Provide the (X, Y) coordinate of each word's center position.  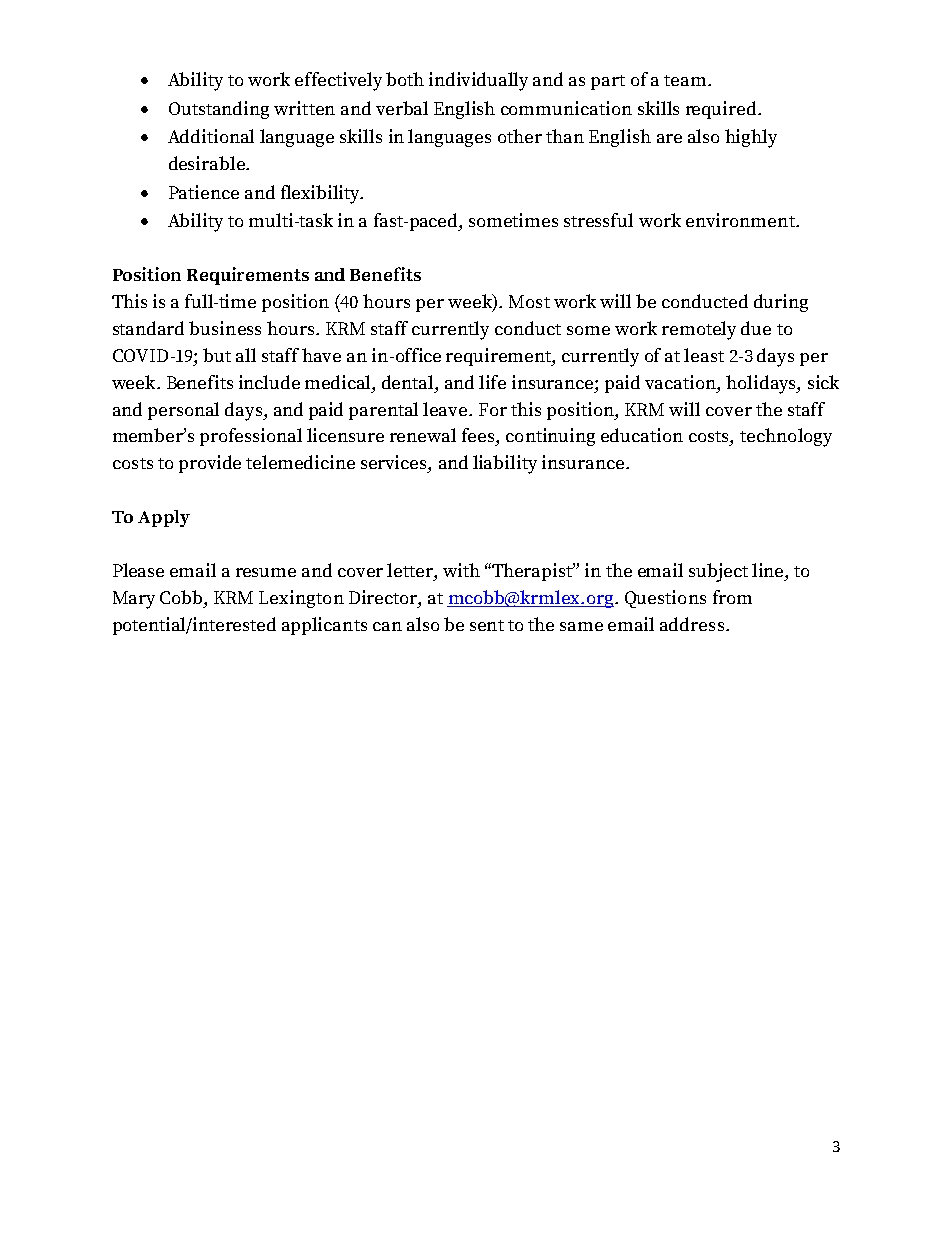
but (217, 355)
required (722, 110)
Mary (134, 600)
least (704, 355)
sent (487, 625)
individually (478, 81)
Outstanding (219, 110)
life (492, 382)
